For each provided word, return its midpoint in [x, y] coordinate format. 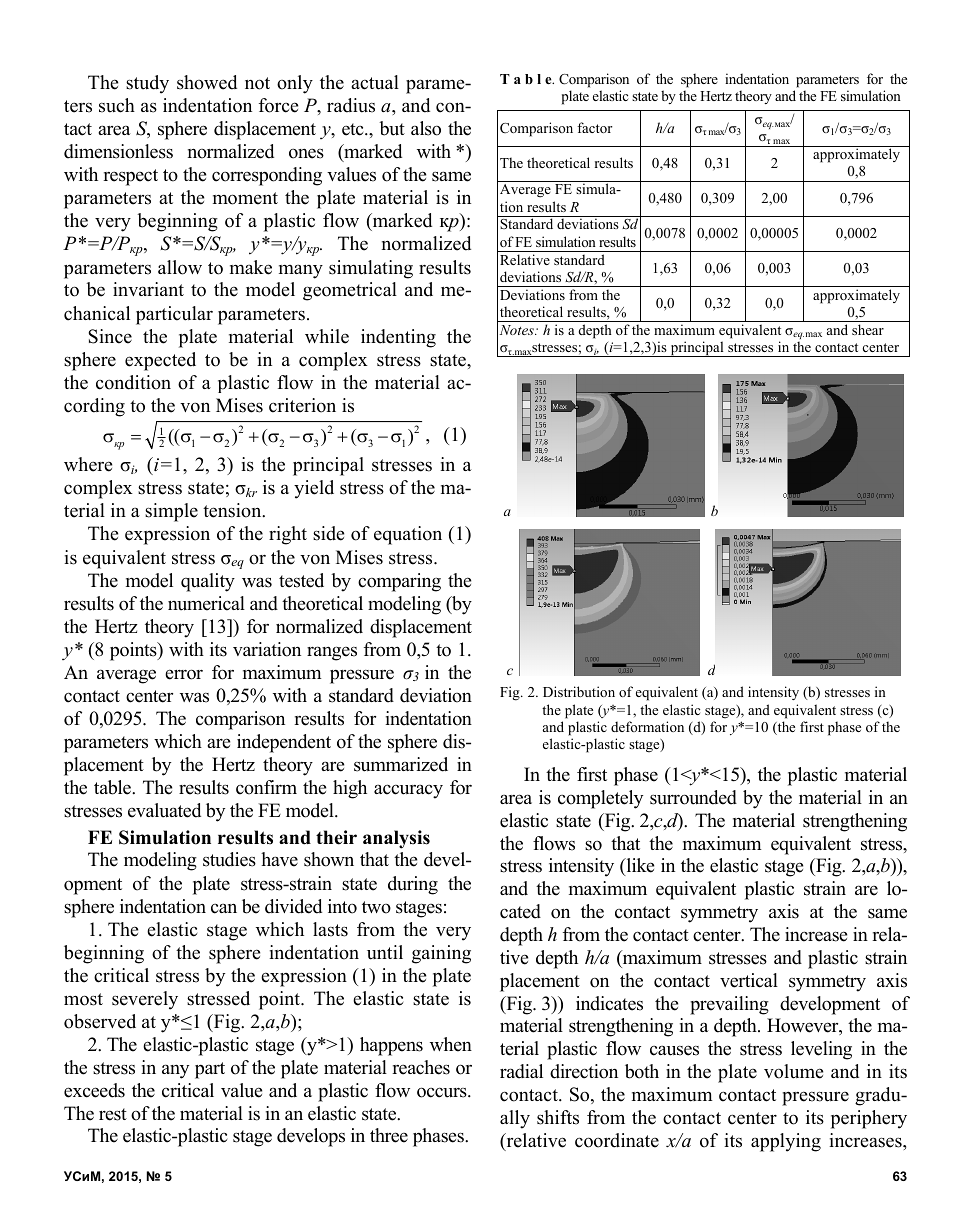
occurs [443, 1092]
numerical [206, 603]
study [147, 84]
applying [786, 1142]
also [426, 128]
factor [594, 127]
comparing [399, 582]
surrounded [693, 797]
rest [113, 1114]
